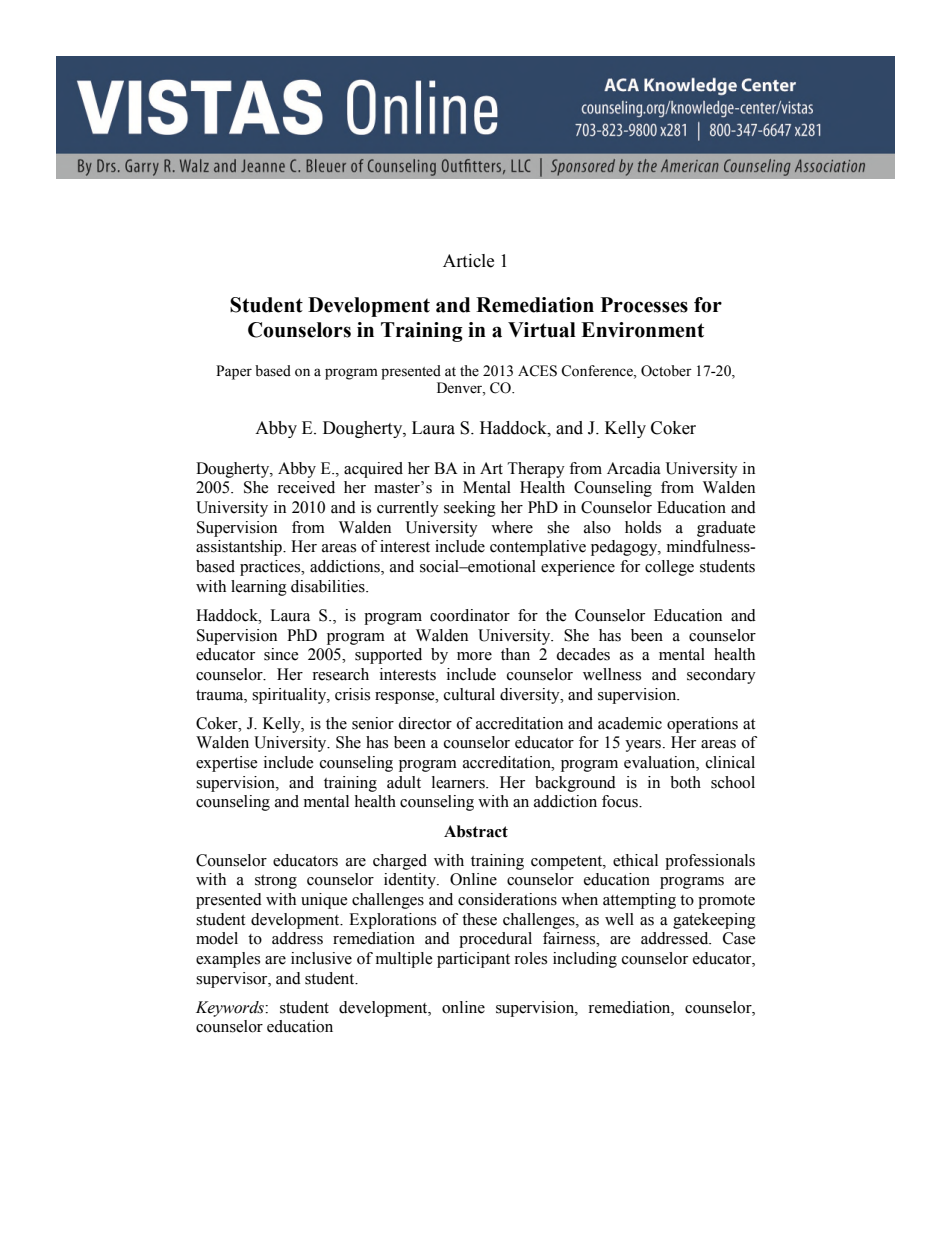  Describe the element at coordinates (643, 527) in the screenshot. I see `holds` at that location.
